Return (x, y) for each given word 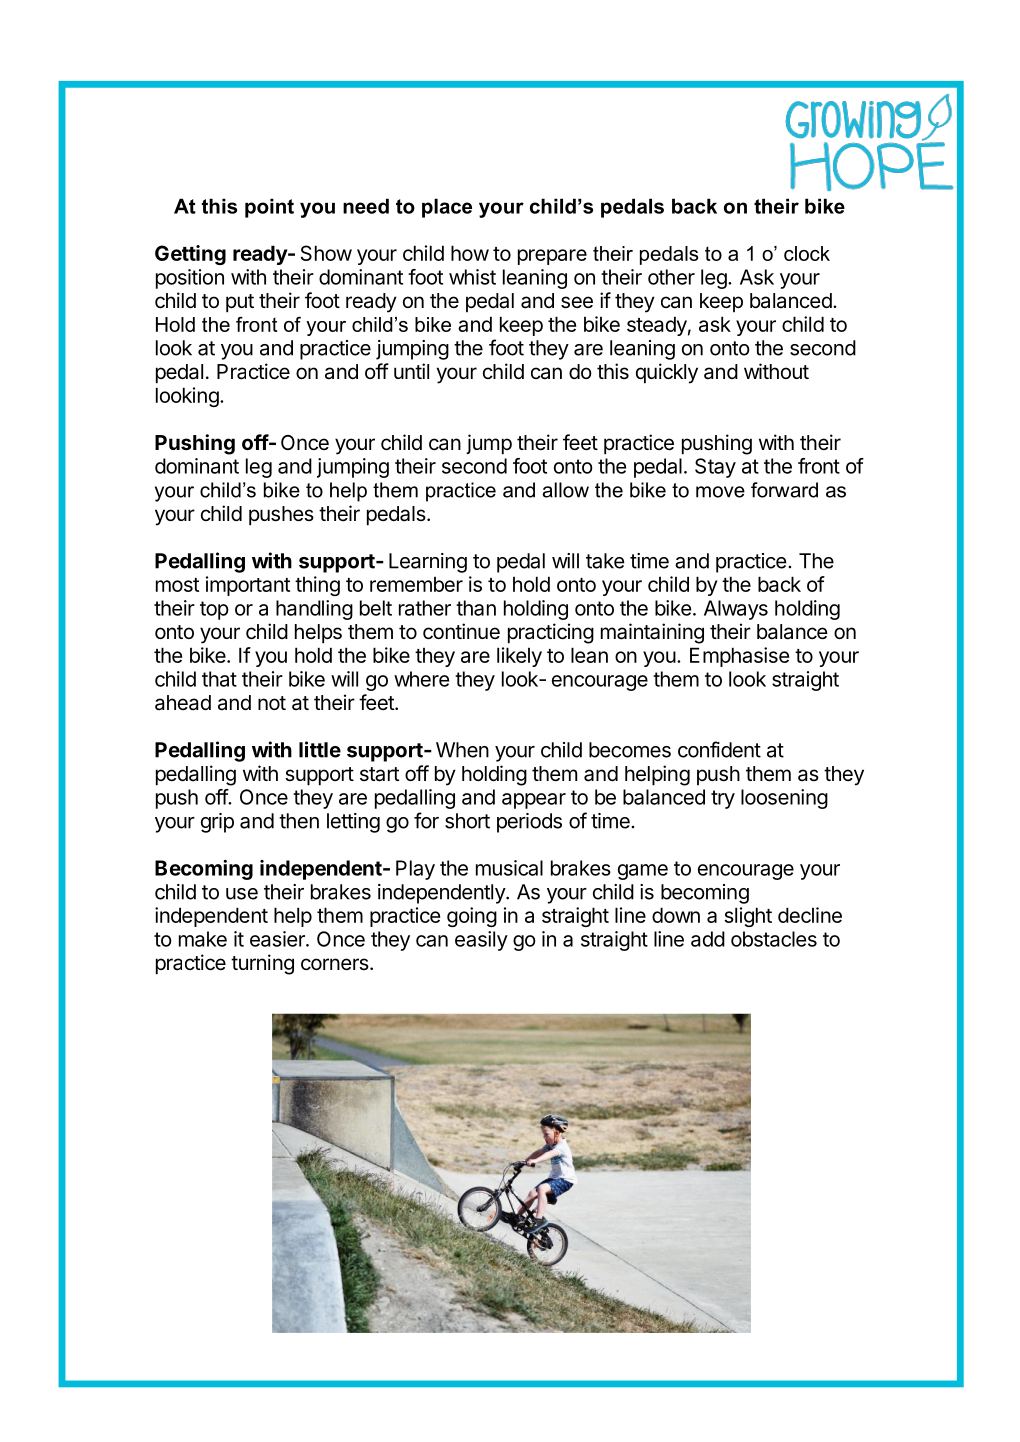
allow (565, 490)
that (219, 679)
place (447, 208)
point (269, 208)
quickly (667, 373)
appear (534, 801)
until (411, 371)
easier (278, 939)
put (240, 303)
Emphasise (739, 657)
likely (519, 657)
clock (807, 253)
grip (217, 823)
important (248, 586)
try (723, 799)
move (720, 492)
